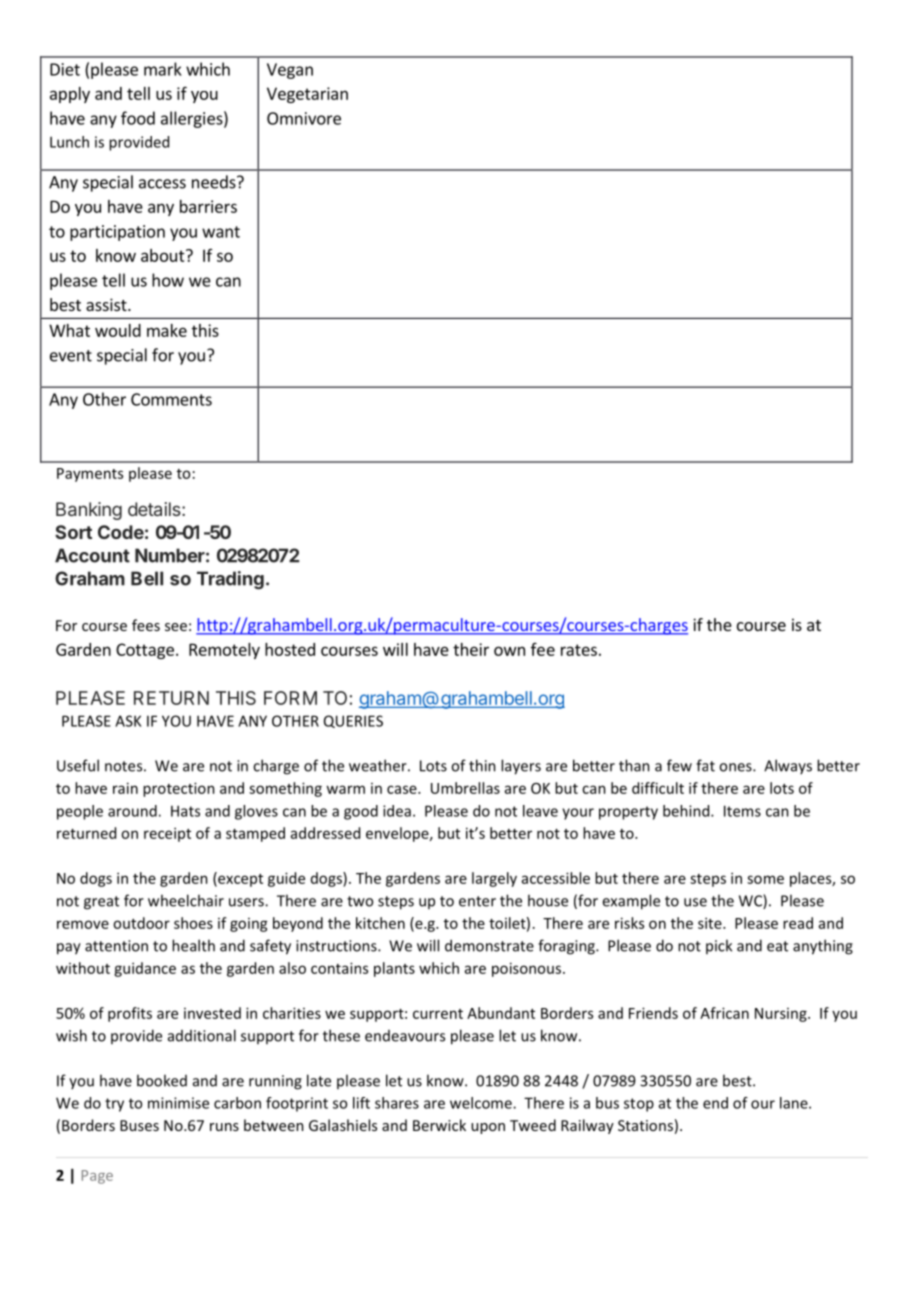 The height and width of the image is (1308, 924). I want to click on Omnivore, so click(304, 118).
